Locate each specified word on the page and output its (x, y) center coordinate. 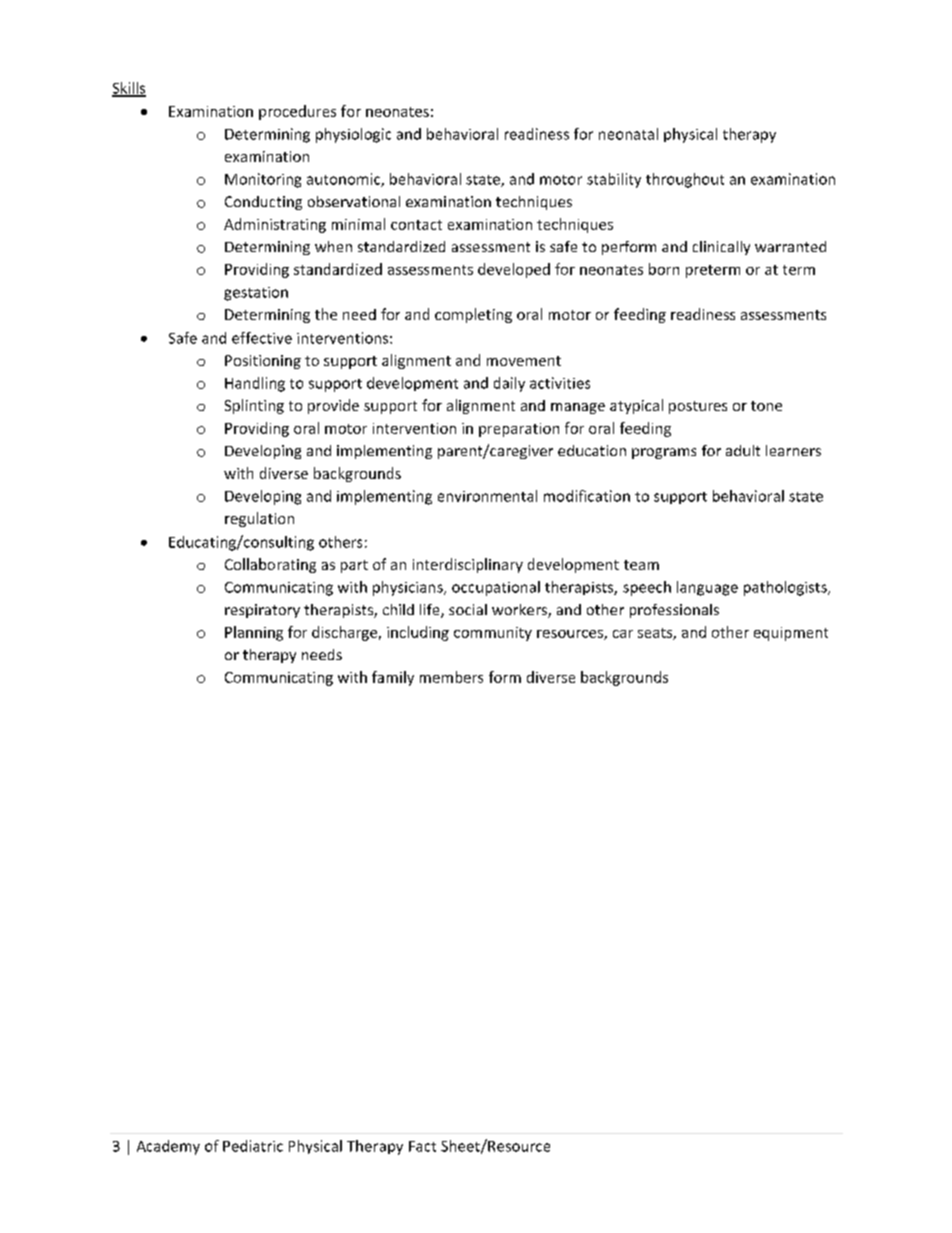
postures (698, 407)
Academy (168, 1147)
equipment (791, 634)
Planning (254, 633)
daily (509, 384)
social (468, 609)
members (451, 677)
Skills (129, 89)
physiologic (353, 135)
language (707, 588)
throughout (685, 180)
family (393, 678)
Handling (255, 384)
